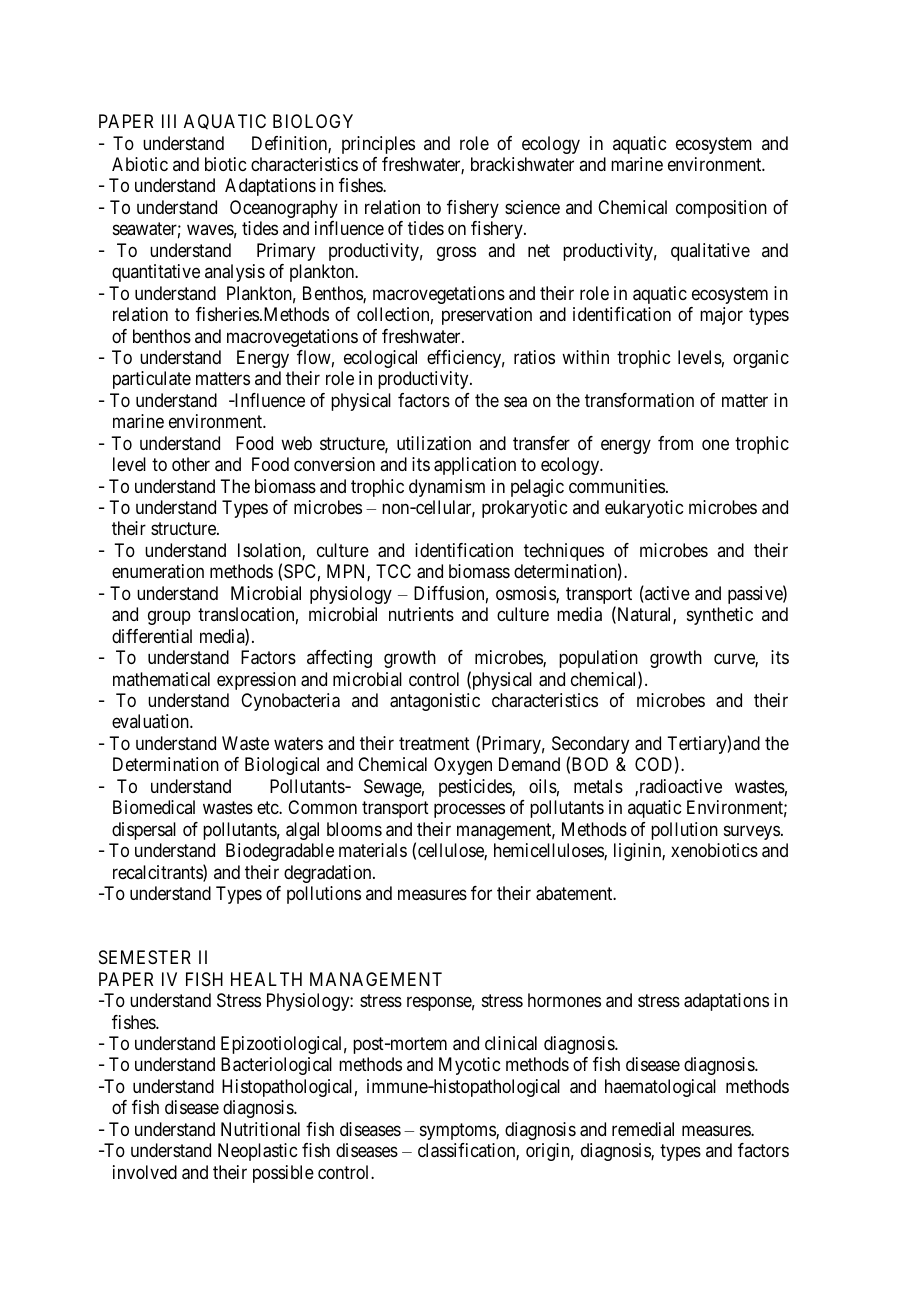 This image has width=924, height=1308. What do you see at coordinates (675, 443) in the image?
I see `from` at bounding box center [675, 443].
